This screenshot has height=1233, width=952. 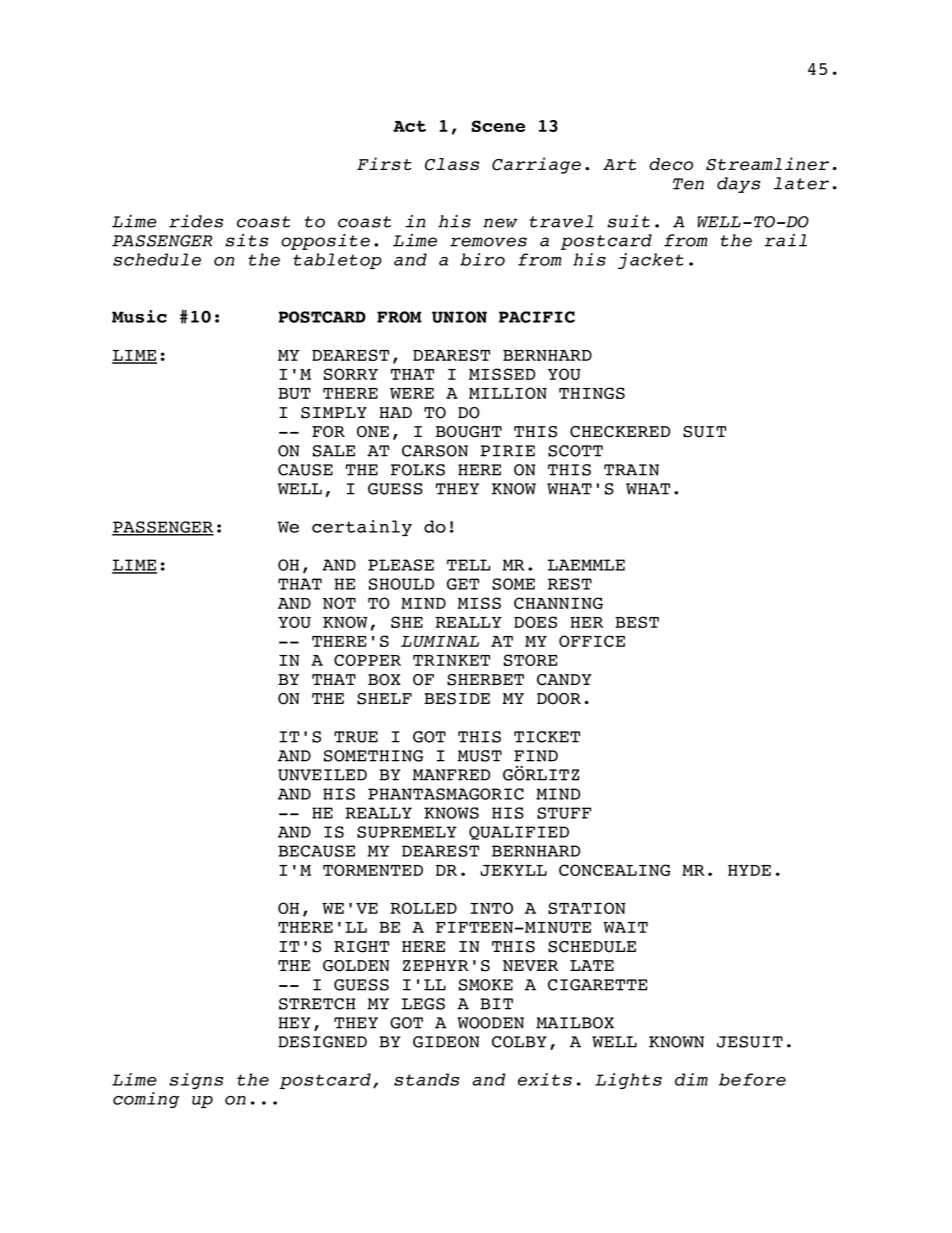 What do you see at coordinates (459, 317) in the screenshot?
I see `UNION` at bounding box center [459, 317].
